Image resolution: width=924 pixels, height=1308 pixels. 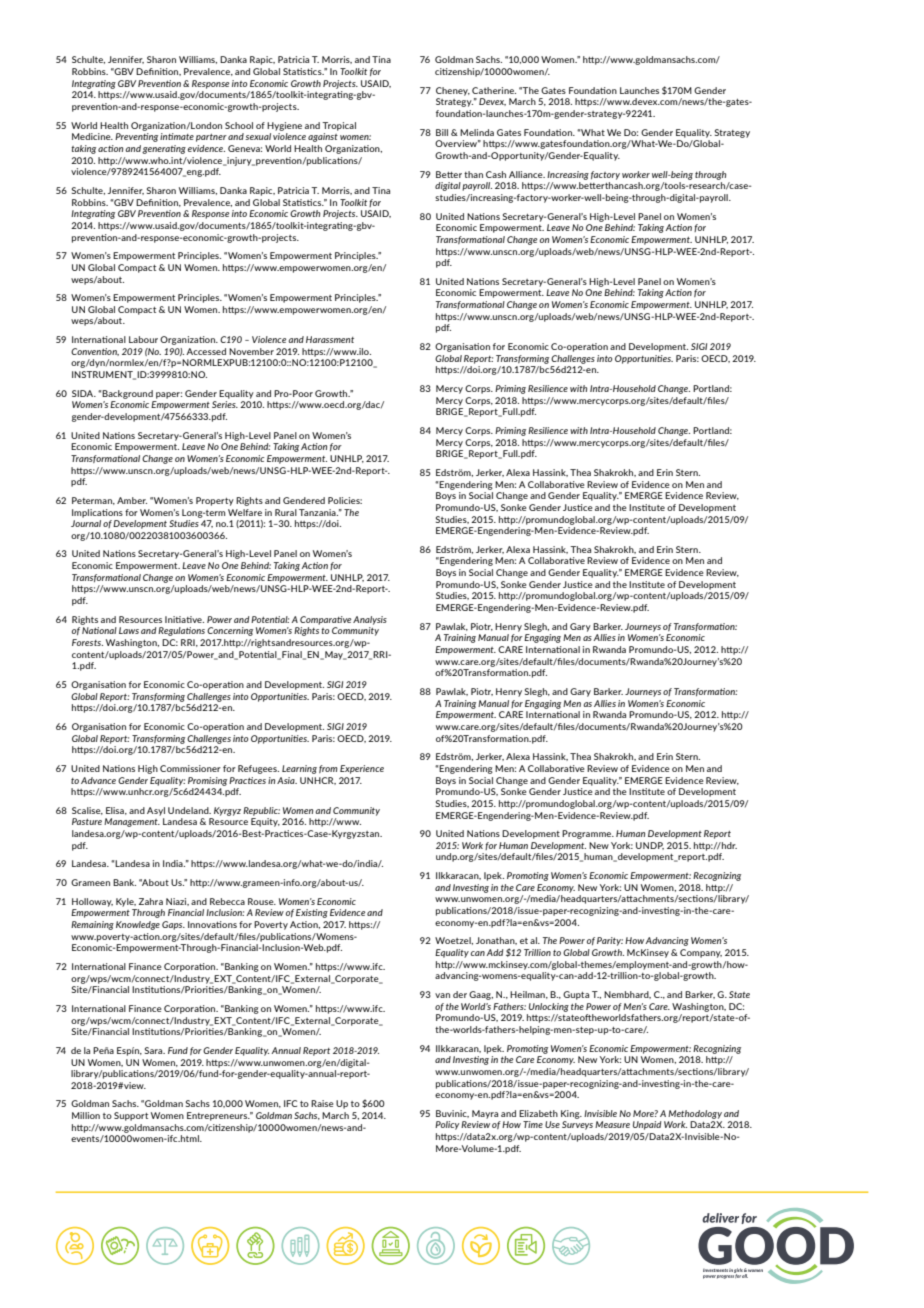 What do you see at coordinates (447, 1125) in the document?
I see `Policy` at bounding box center [447, 1125].
